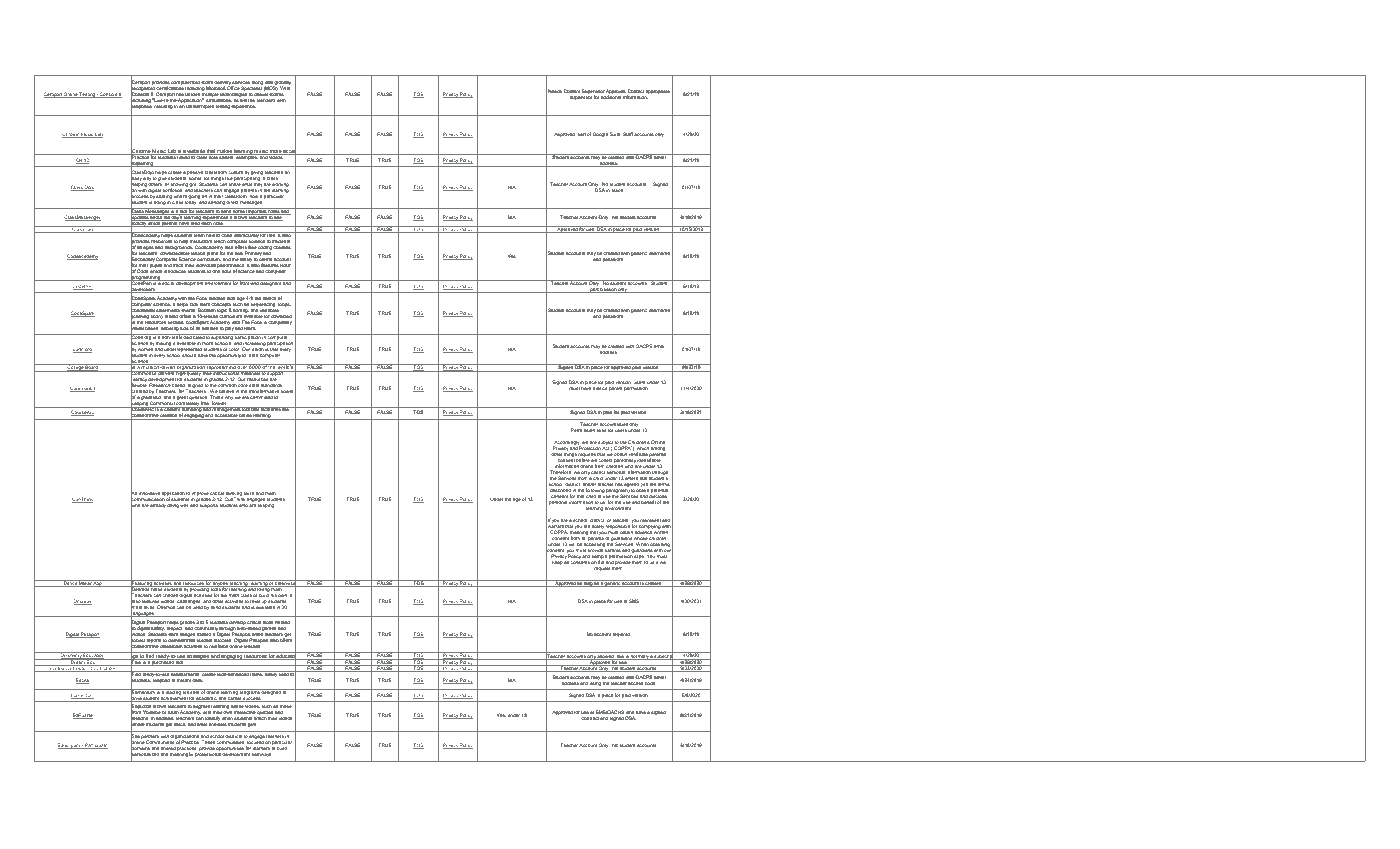  What do you see at coordinates (616, 134) in the document?
I see `Suite` at bounding box center [616, 134].
